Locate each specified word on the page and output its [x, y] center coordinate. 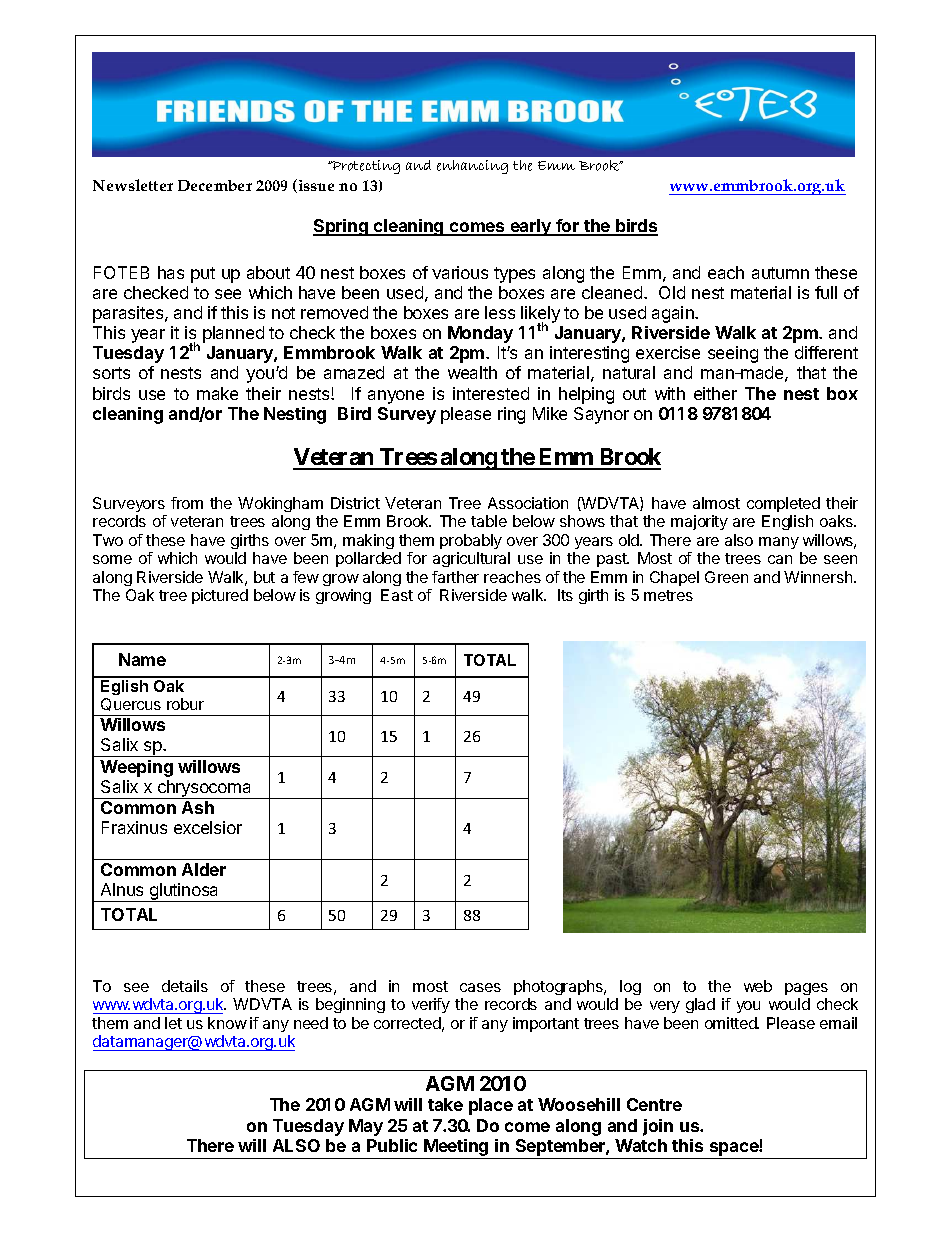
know [227, 1023]
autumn [780, 273]
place [491, 1106]
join [658, 1127]
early [530, 227]
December [215, 185]
